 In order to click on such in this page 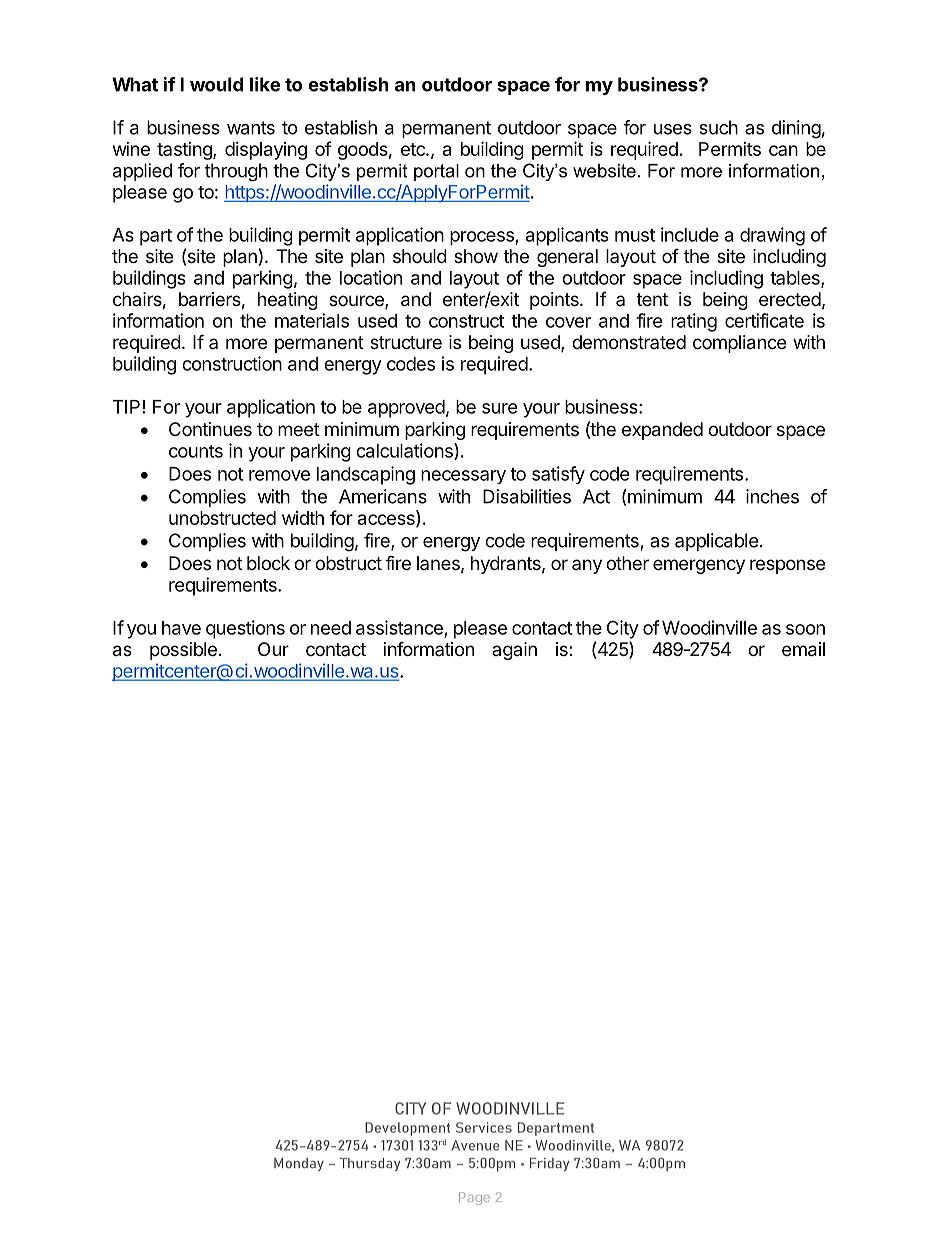, I will do `click(718, 127)`.
